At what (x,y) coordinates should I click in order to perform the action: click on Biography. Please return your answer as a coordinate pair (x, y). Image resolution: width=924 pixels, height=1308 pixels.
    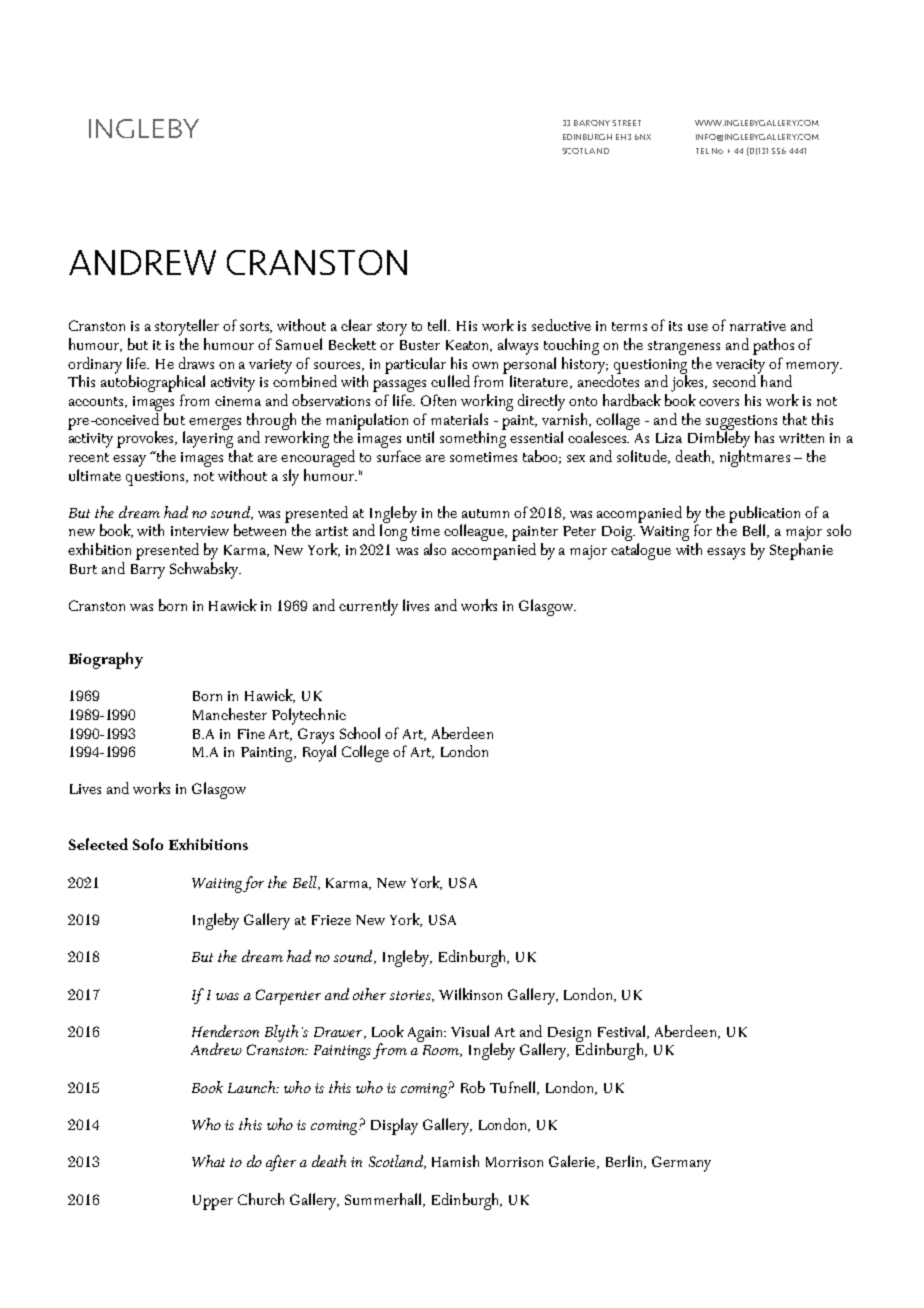
    Looking at the image, I should click on (106, 660).
